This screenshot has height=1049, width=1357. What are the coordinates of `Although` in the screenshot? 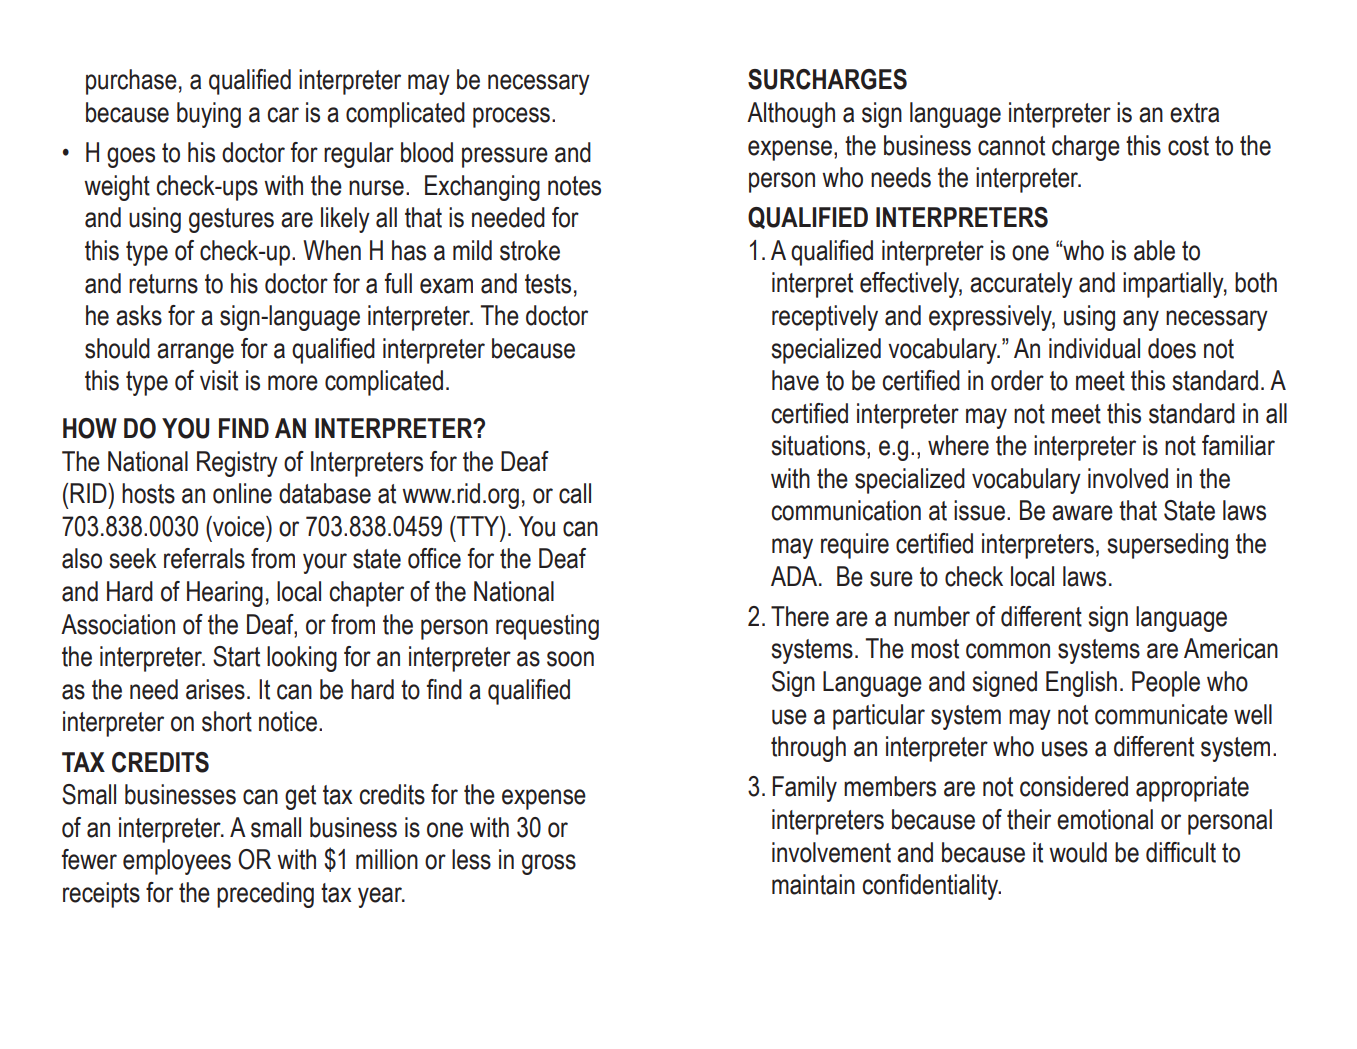 It's located at (791, 115).
